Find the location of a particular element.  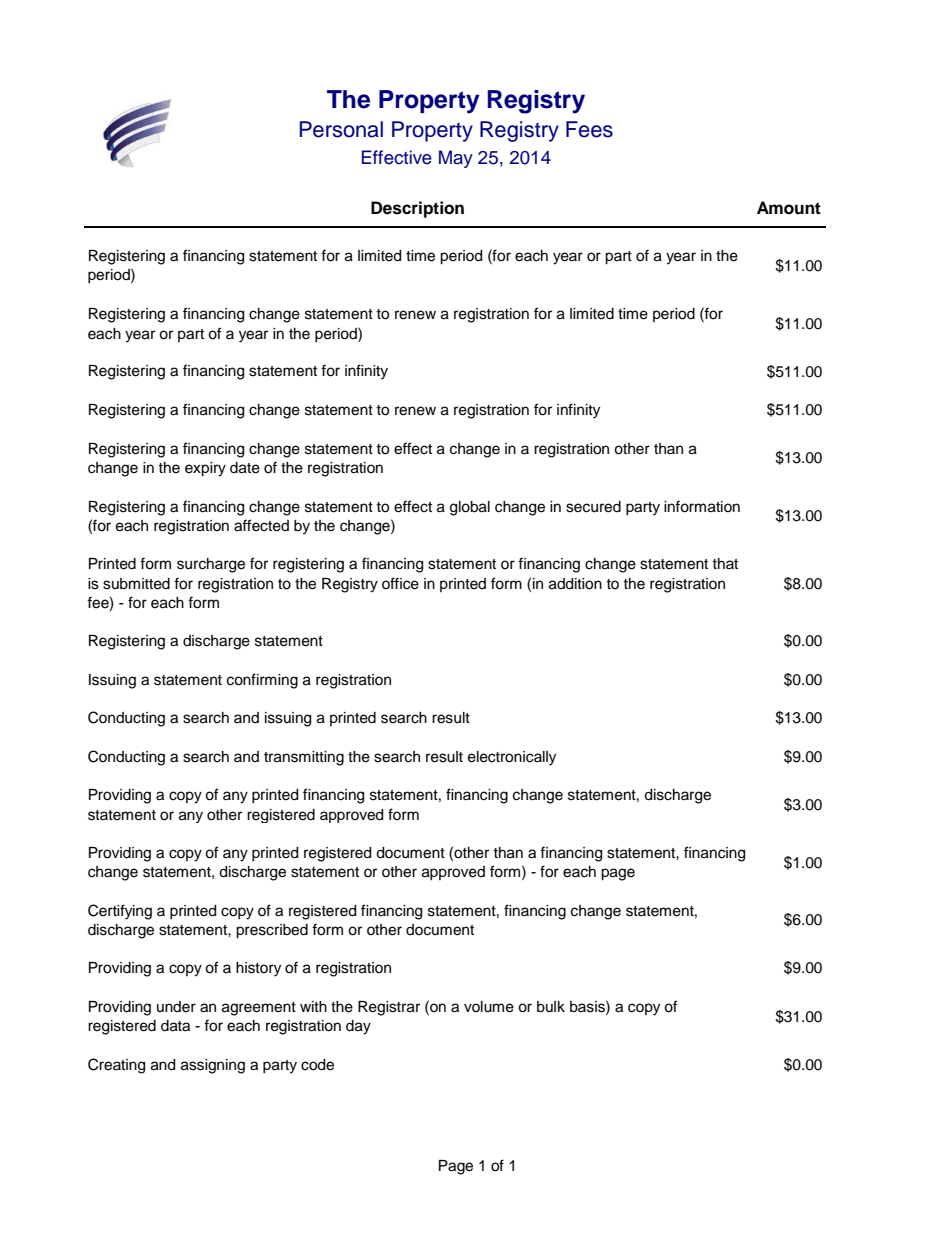

May is located at coordinates (456, 159).
